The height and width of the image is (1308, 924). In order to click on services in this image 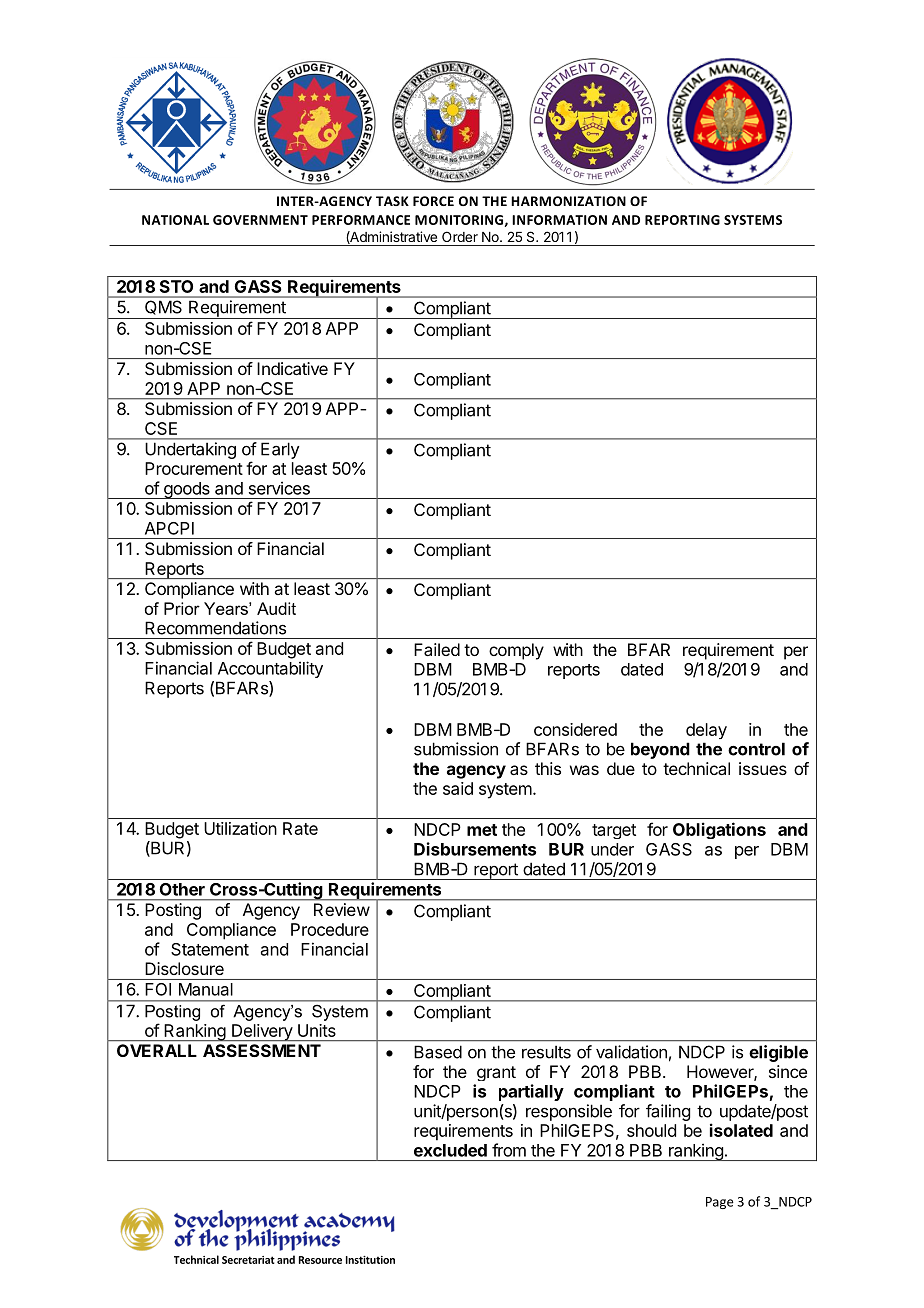, I will do `click(279, 488)`.
